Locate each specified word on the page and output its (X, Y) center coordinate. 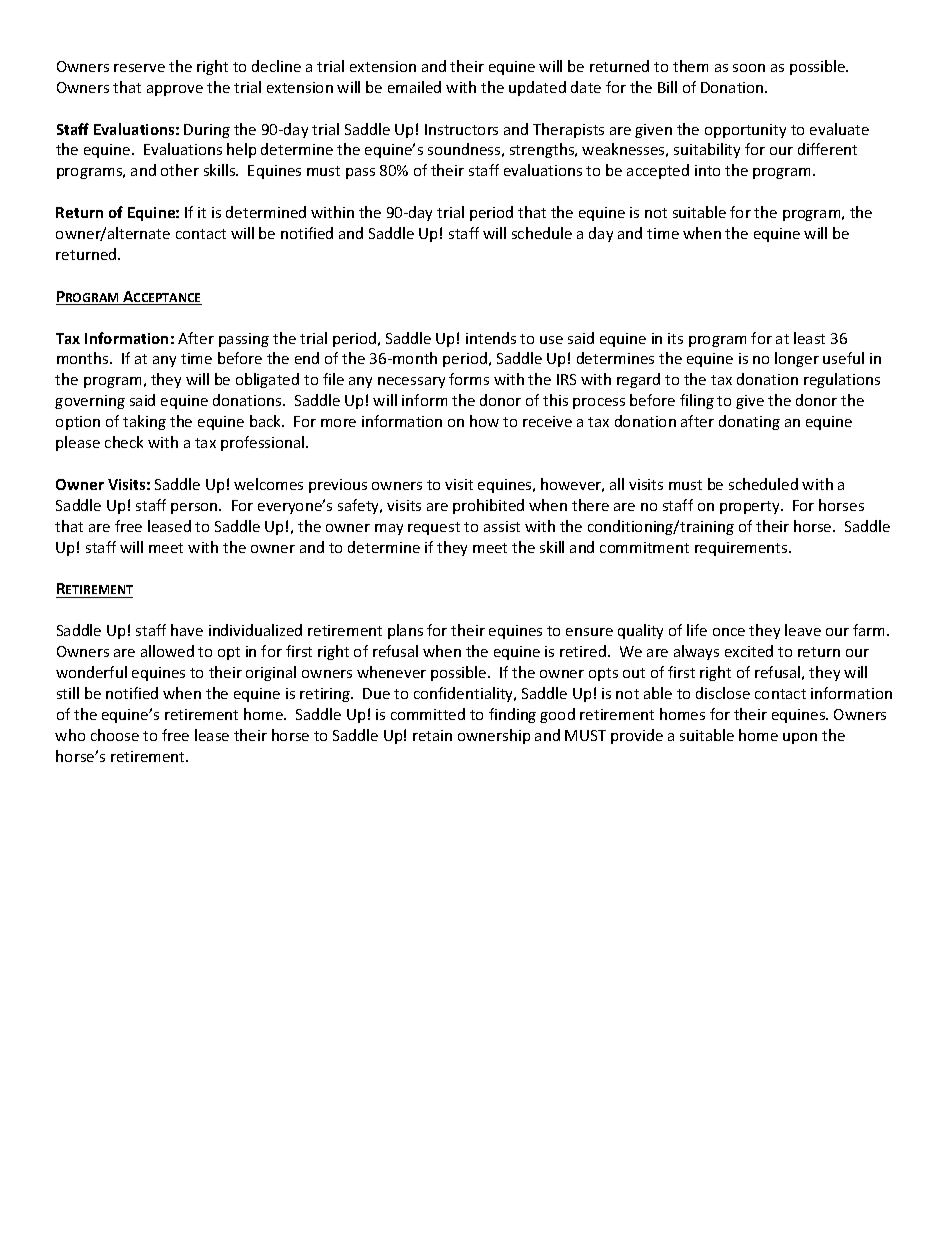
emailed (414, 87)
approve (175, 90)
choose (115, 735)
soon (749, 68)
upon (800, 738)
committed (428, 714)
